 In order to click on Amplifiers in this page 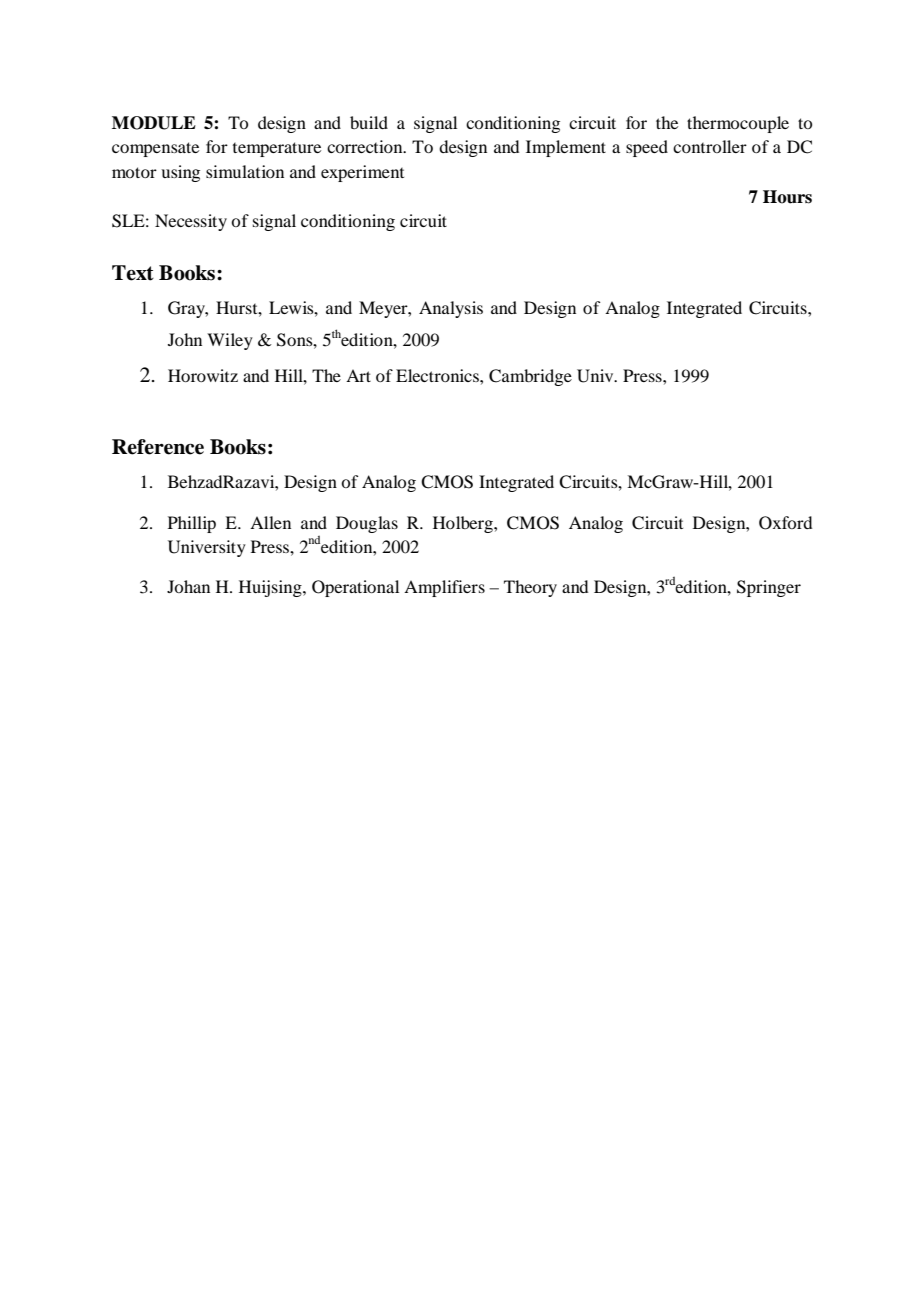, I will do `click(444, 588)`.
